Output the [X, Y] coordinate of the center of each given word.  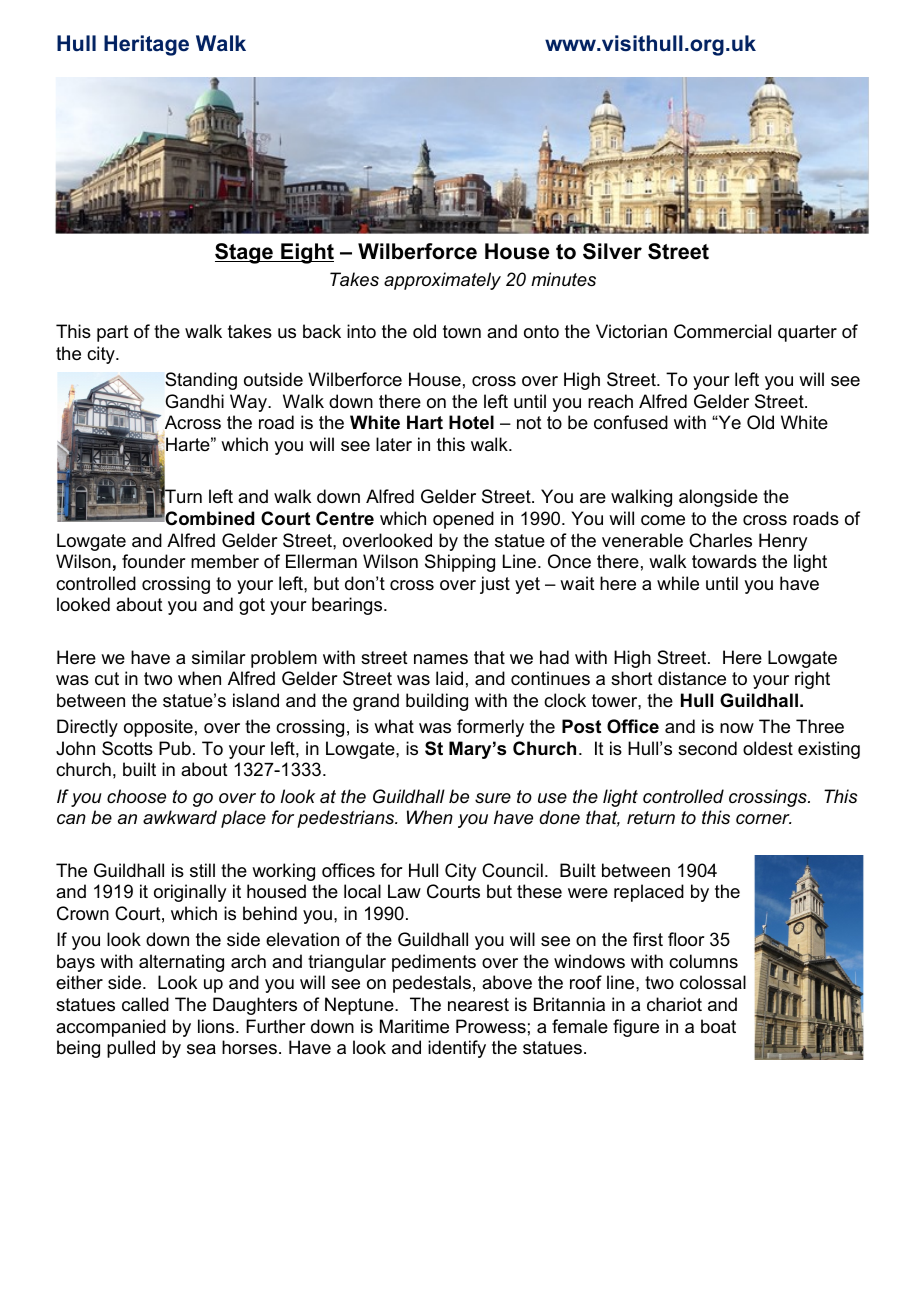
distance [692, 678]
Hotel [471, 422]
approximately [442, 281]
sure [493, 798]
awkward [180, 817]
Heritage [146, 45]
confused [631, 422]
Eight [306, 253]
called [145, 1004]
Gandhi [194, 401]
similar [219, 657]
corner [764, 819]
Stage [245, 253]
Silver [612, 251]
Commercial [722, 331]
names [441, 659]
